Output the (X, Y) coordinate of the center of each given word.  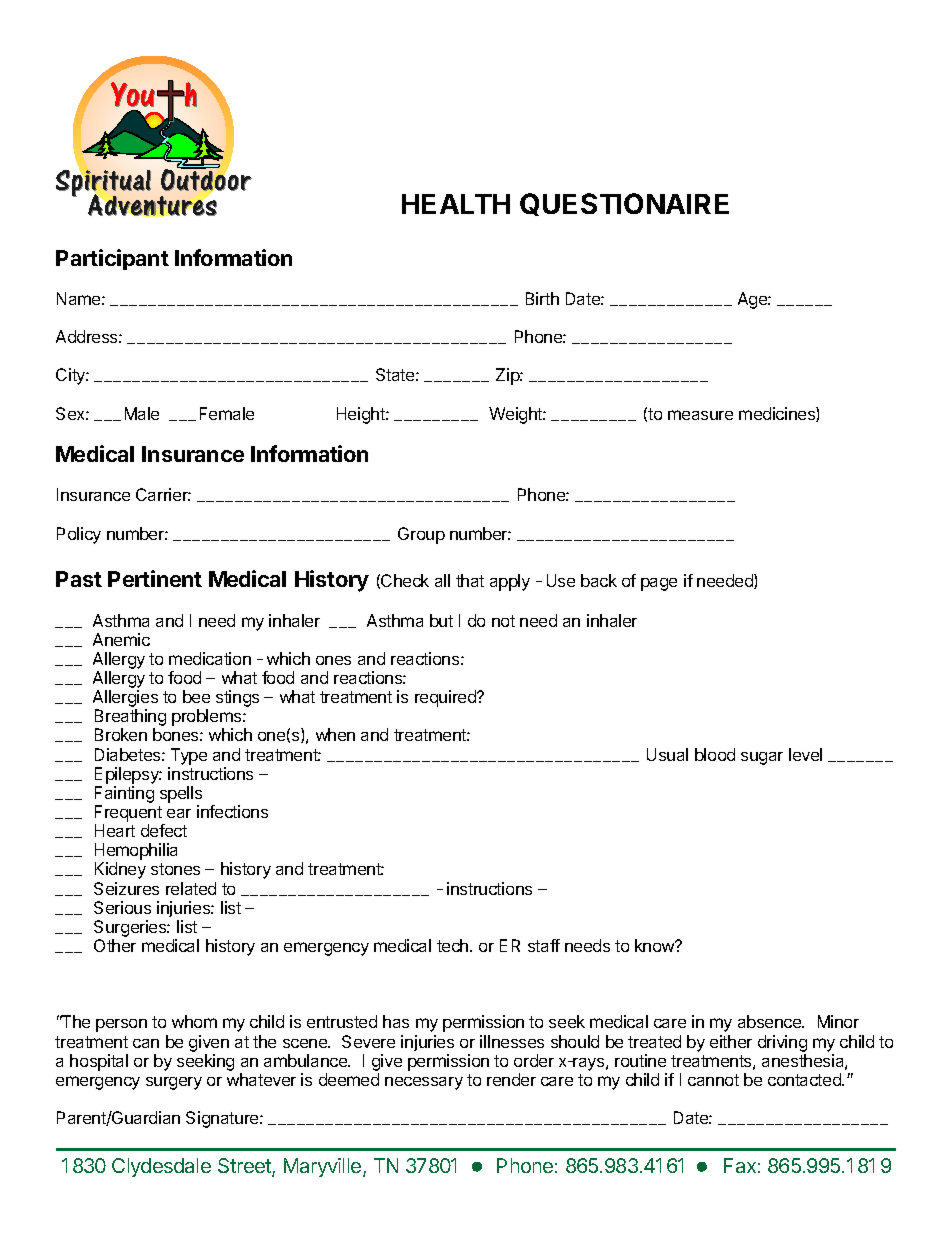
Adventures (152, 205)
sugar (762, 758)
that (470, 580)
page (659, 584)
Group (421, 535)
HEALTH (456, 204)
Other (115, 945)
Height (362, 415)
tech (454, 945)
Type (189, 756)
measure (700, 415)
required (446, 698)
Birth (542, 298)
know (656, 945)
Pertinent (155, 578)
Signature (223, 1119)
